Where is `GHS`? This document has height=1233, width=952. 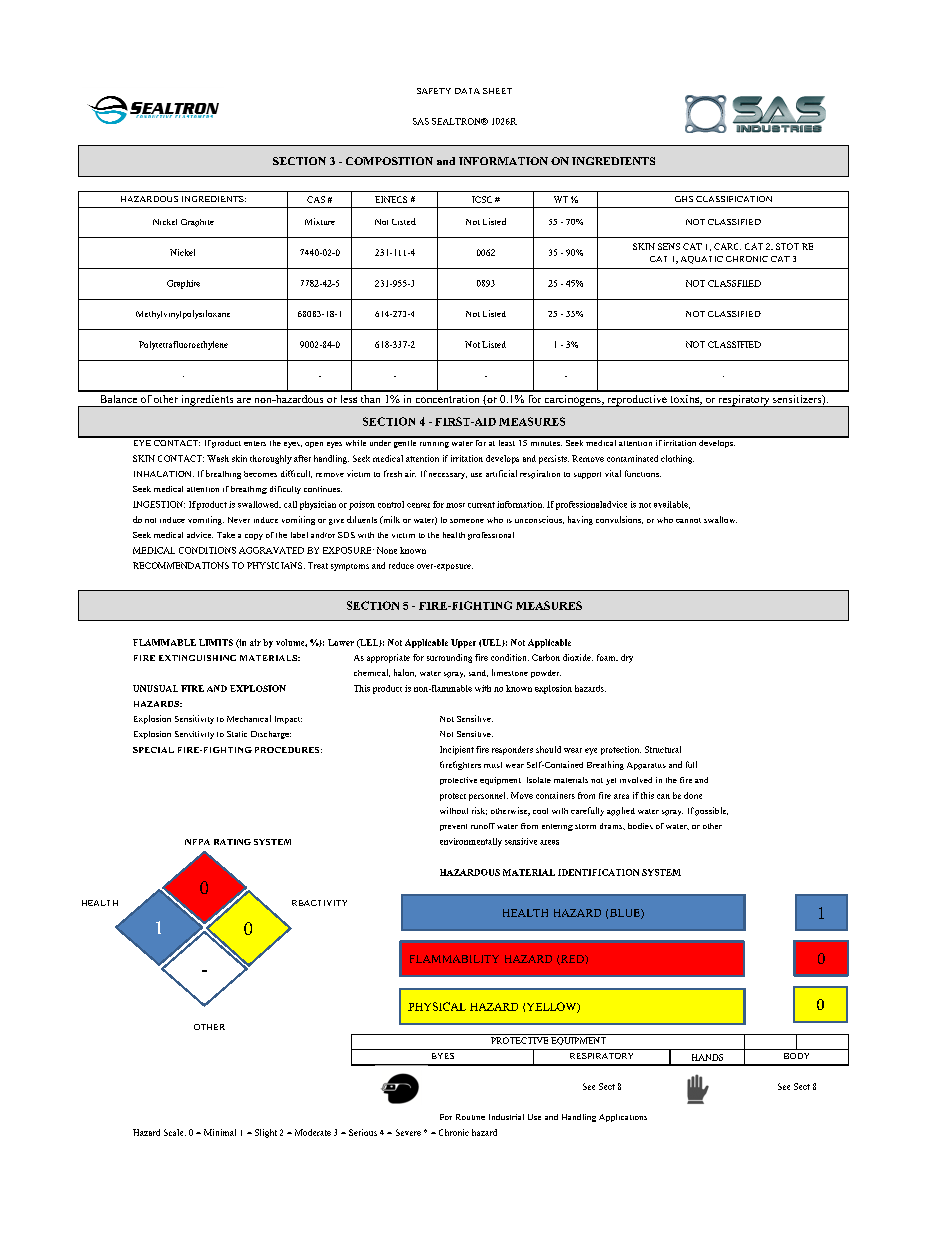 GHS is located at coordinates (684, 199).
